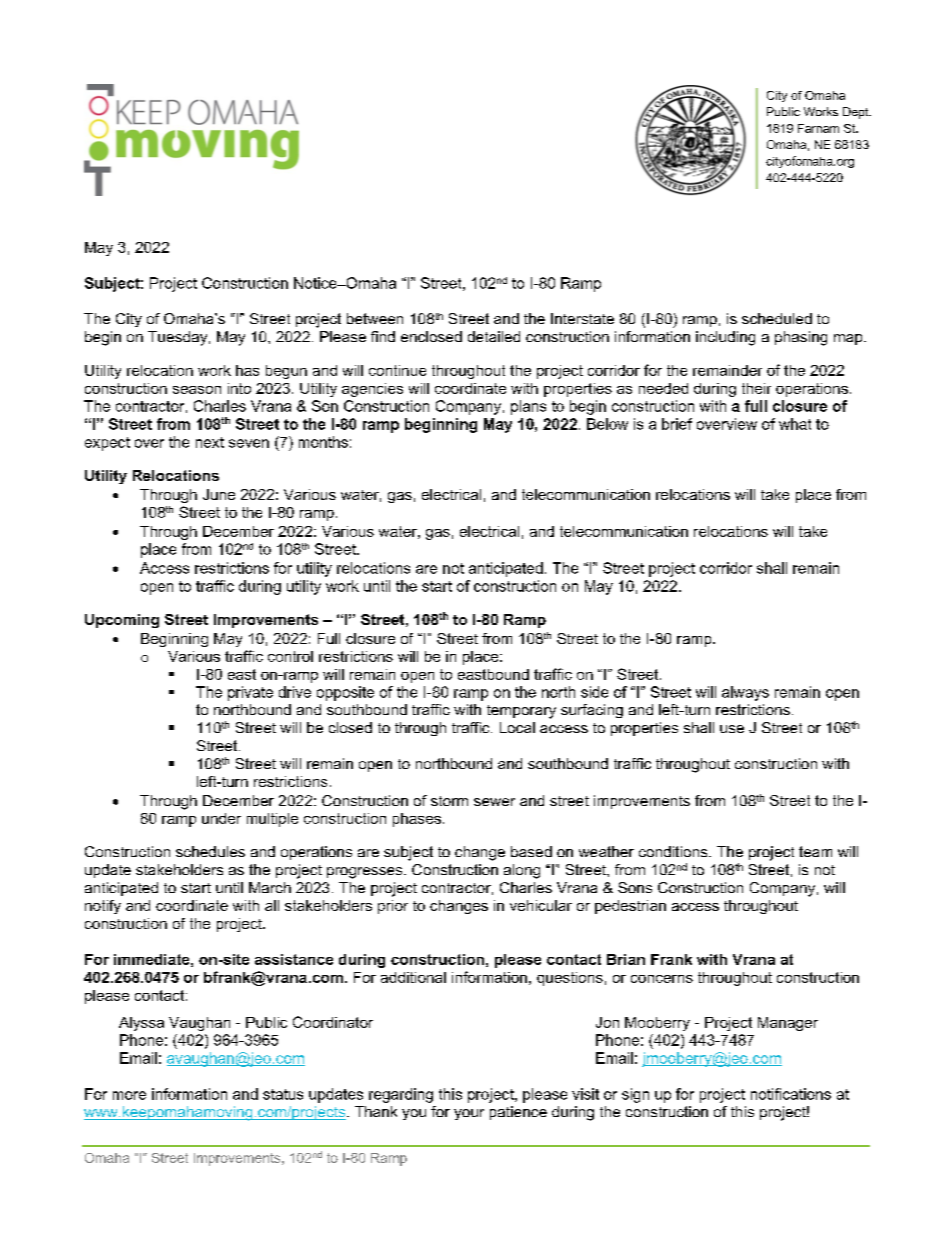 The height and width of the page is (1233, 952). Describe the element at coordinates (469, 1114) in the page. I see `your` at that location.
